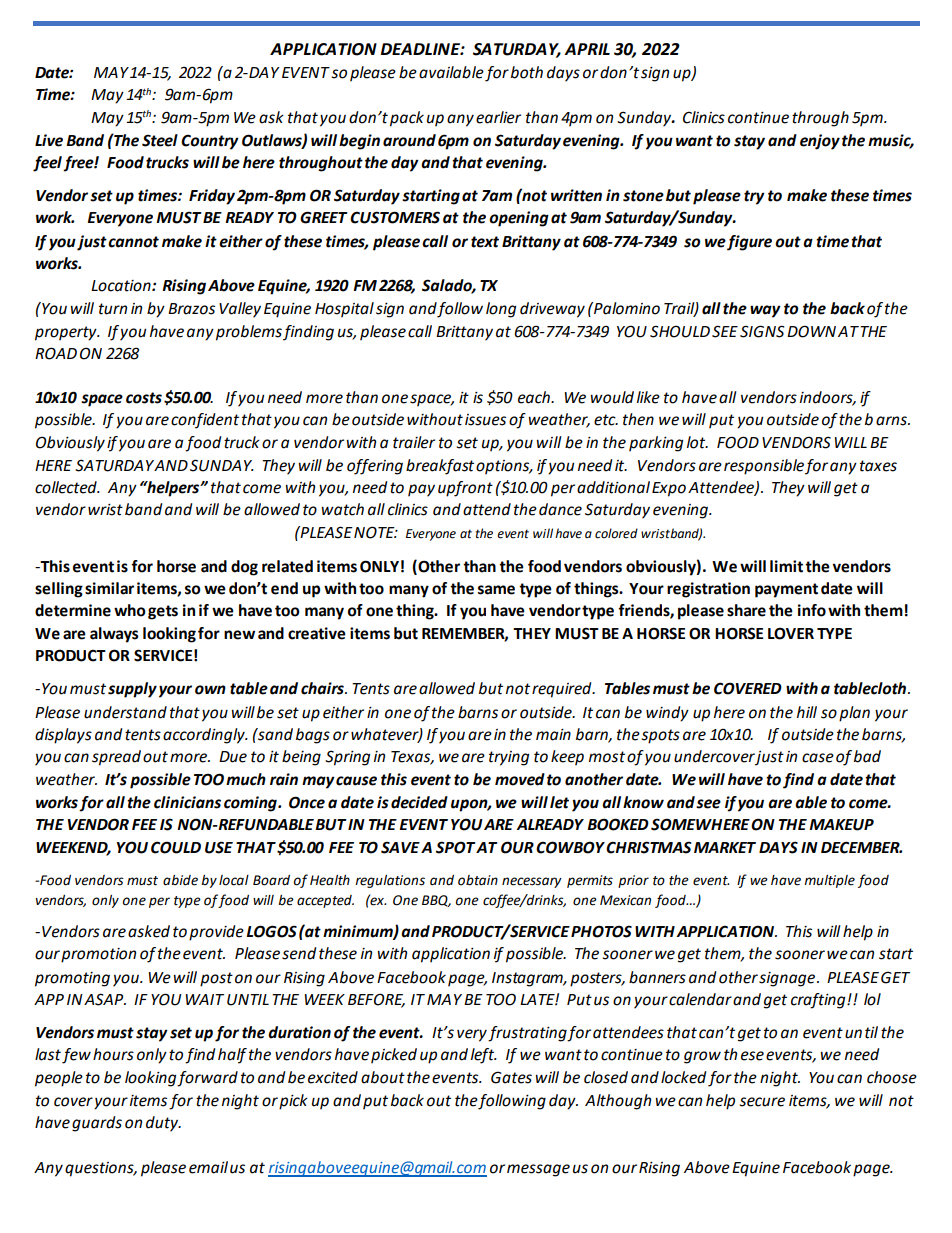 Image resolution: width=952 pixels, height=1233 pixels. Describe the element at coordinates (820, 142) in the image. I see `enjoy` at that location.
